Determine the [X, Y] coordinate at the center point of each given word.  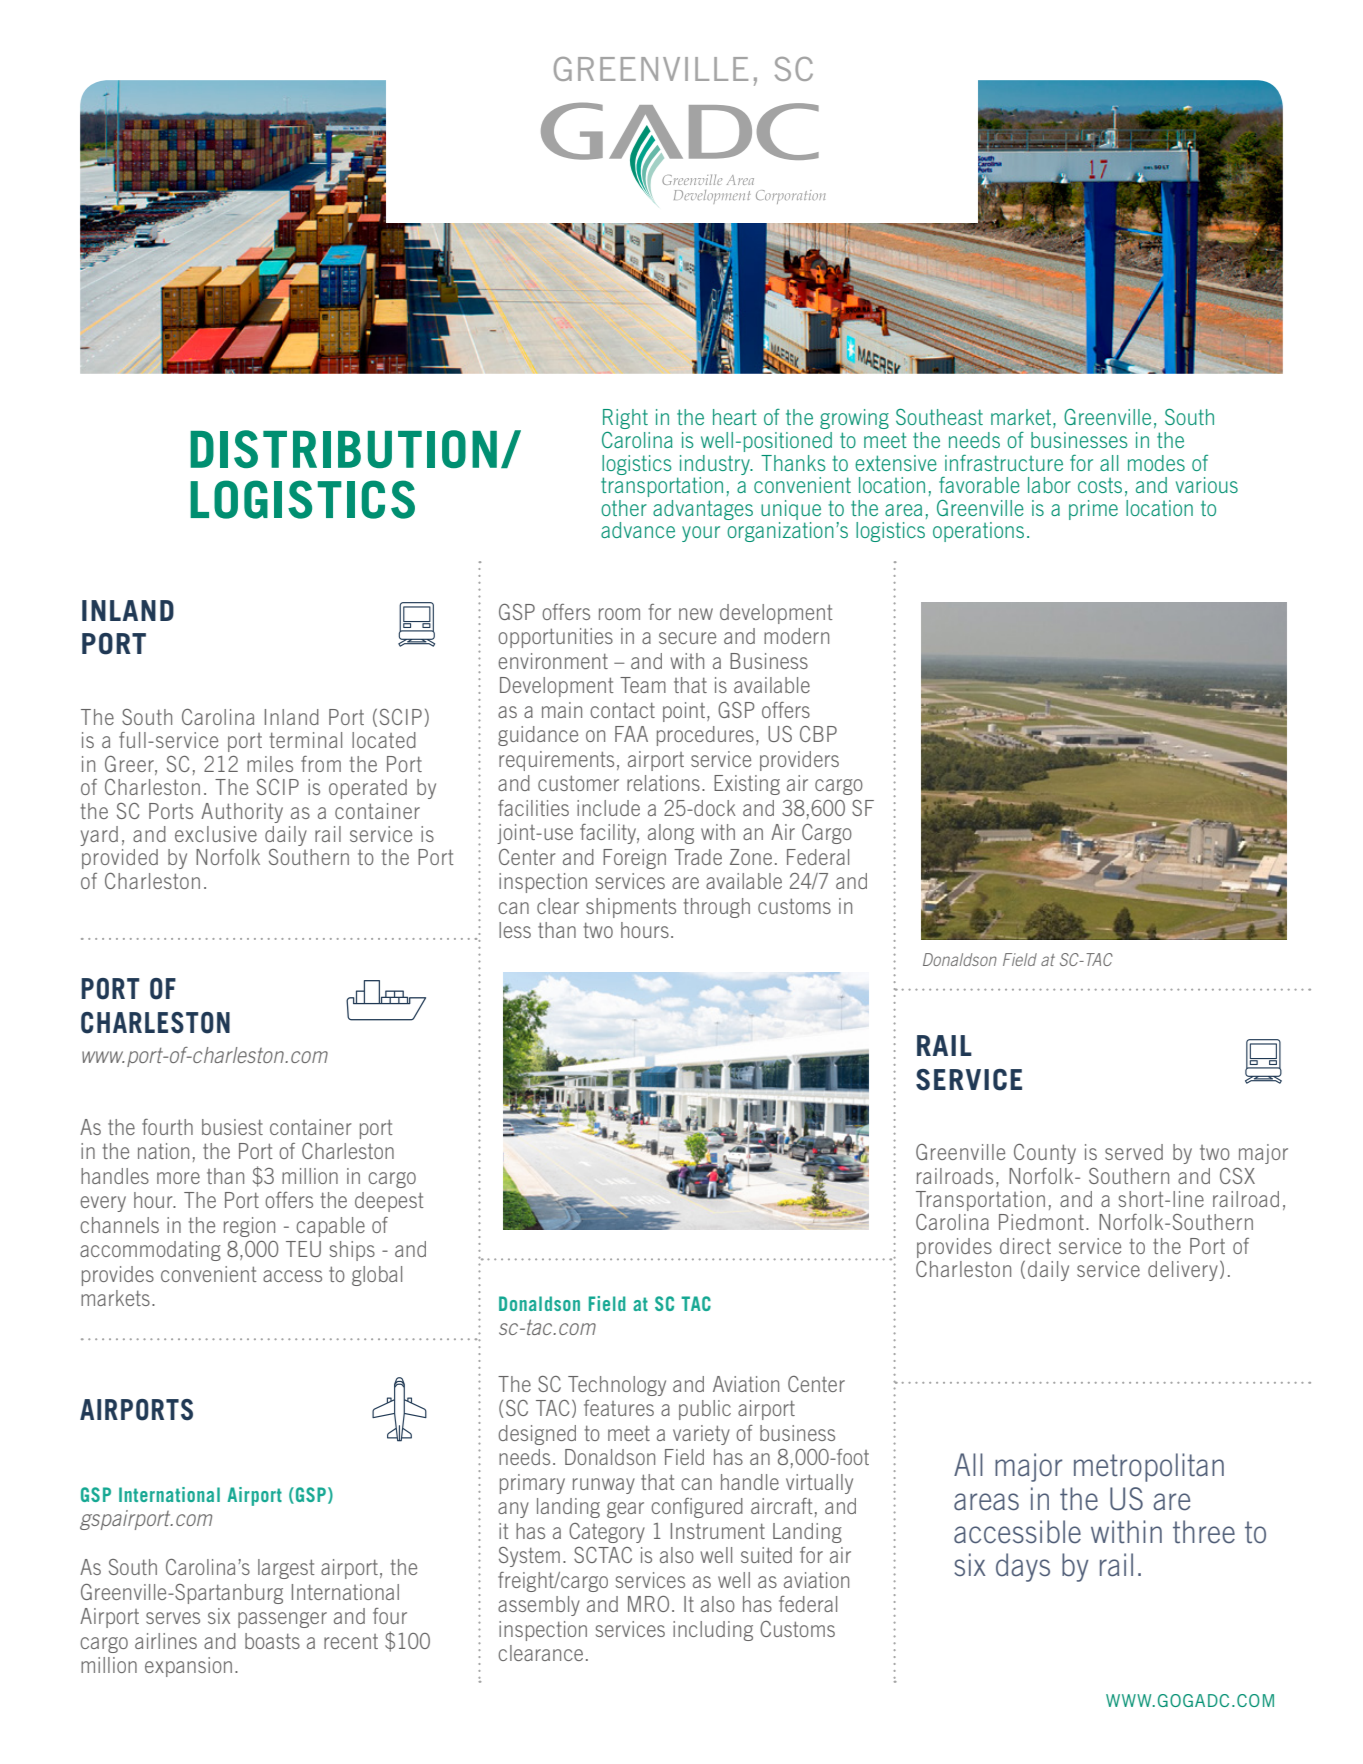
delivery [1183, 1271]
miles [270, 764]
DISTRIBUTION [343, 449]
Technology [617, 1386]
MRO [648, 1604]
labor [1049, 485]
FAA [631, 734]
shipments [631, 908]
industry [716, 465]
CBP [818, 734]
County [1045, 1154]
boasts [272, 1641]
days [1023, 1567]
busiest [232, 1127]
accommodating [150, 1251]
